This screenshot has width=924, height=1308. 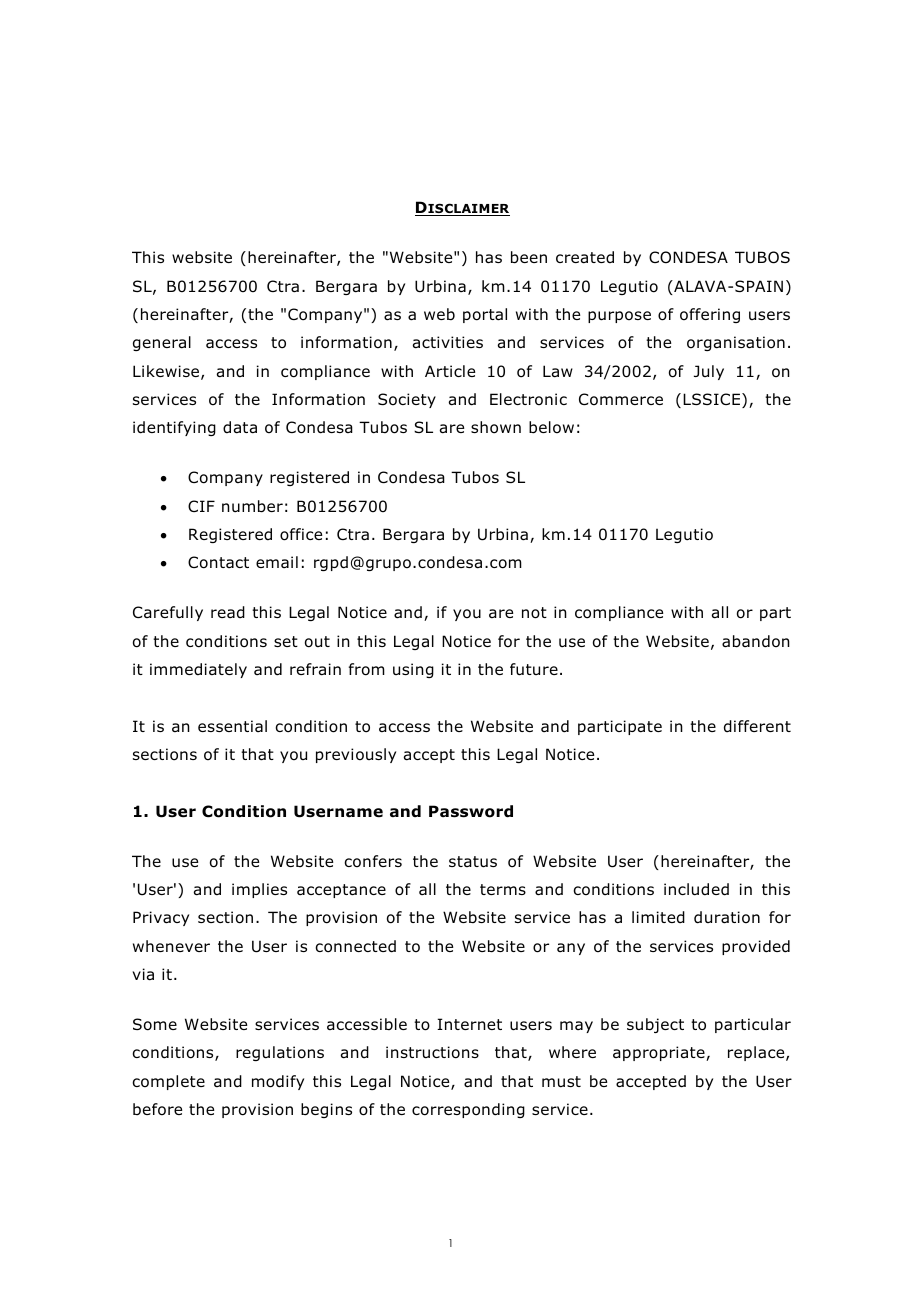 What do you see at coordinates (696, 889) in the screenshot?
I see `included` at bounding box center [696, 889].
